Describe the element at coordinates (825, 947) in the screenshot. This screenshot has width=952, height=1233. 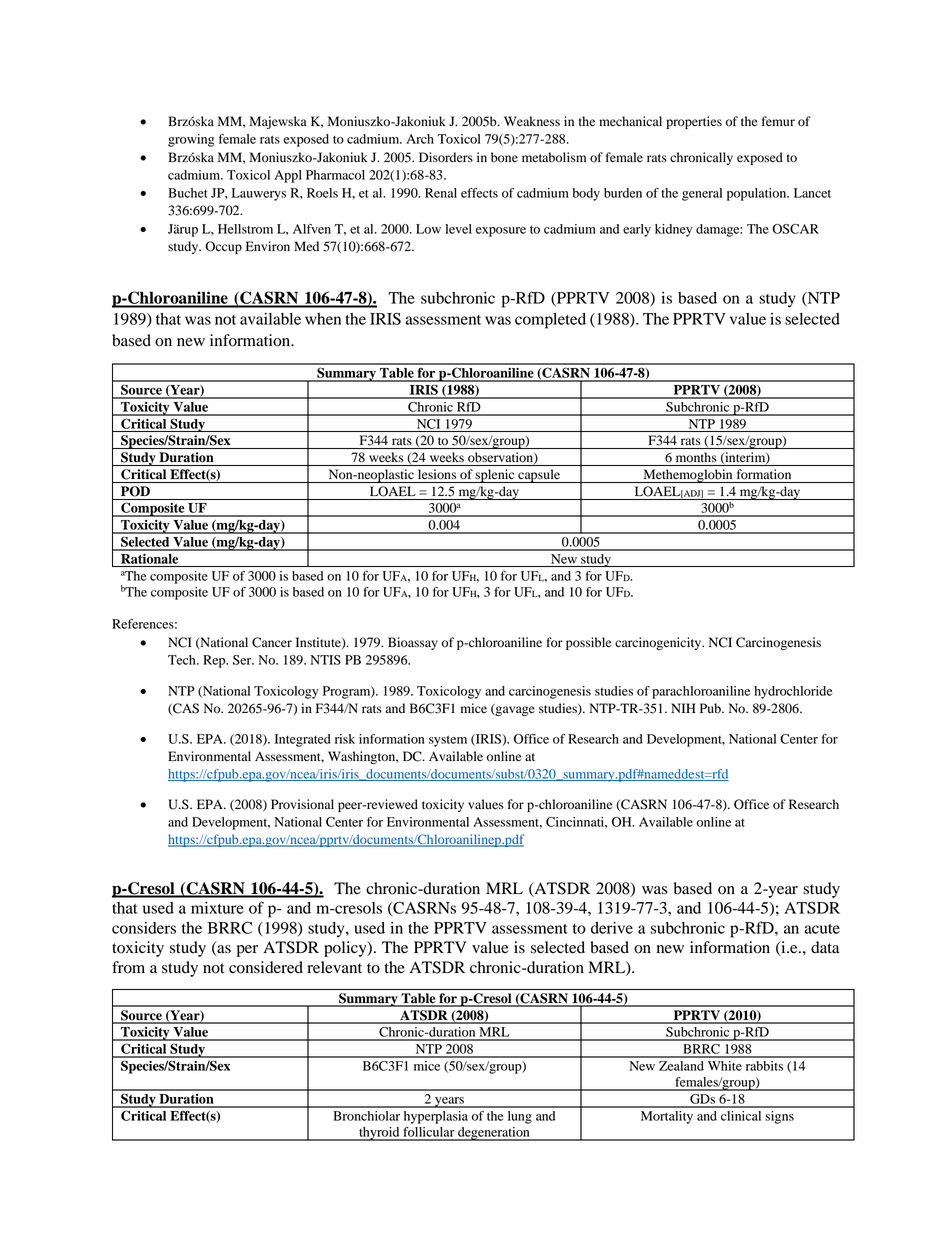
I see `data` at that location.
